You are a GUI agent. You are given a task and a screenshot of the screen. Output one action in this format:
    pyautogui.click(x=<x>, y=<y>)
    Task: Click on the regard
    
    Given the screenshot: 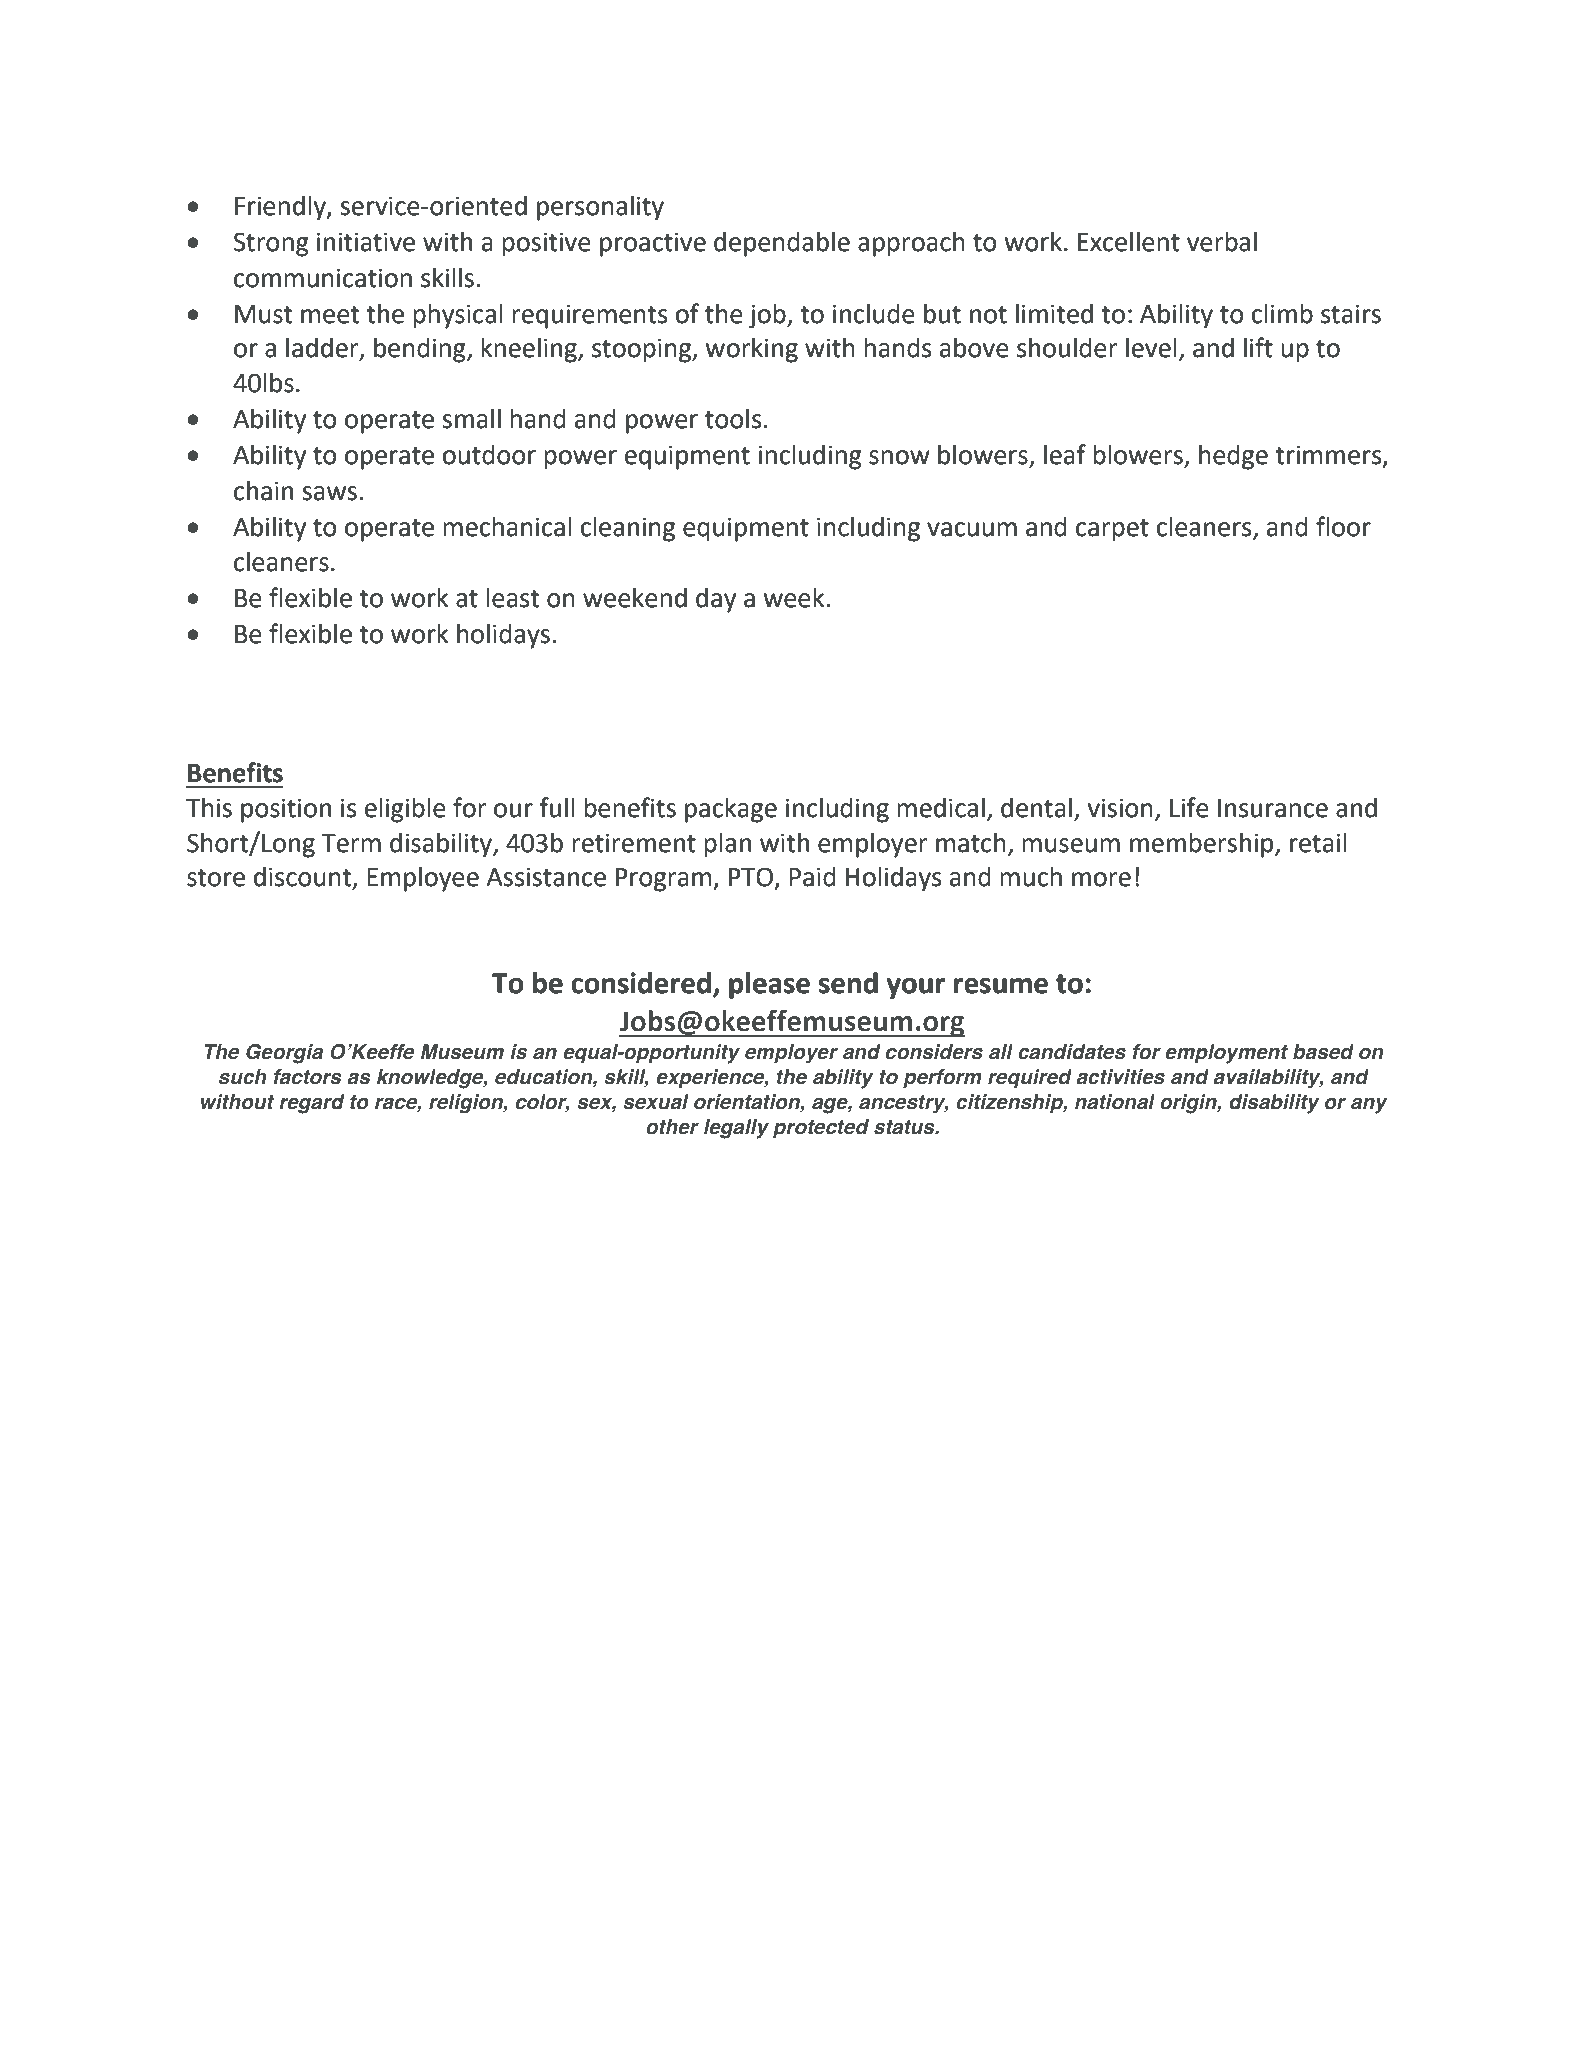 What is the action you would take?
    pyautogui.click(x=312, y=1104)
